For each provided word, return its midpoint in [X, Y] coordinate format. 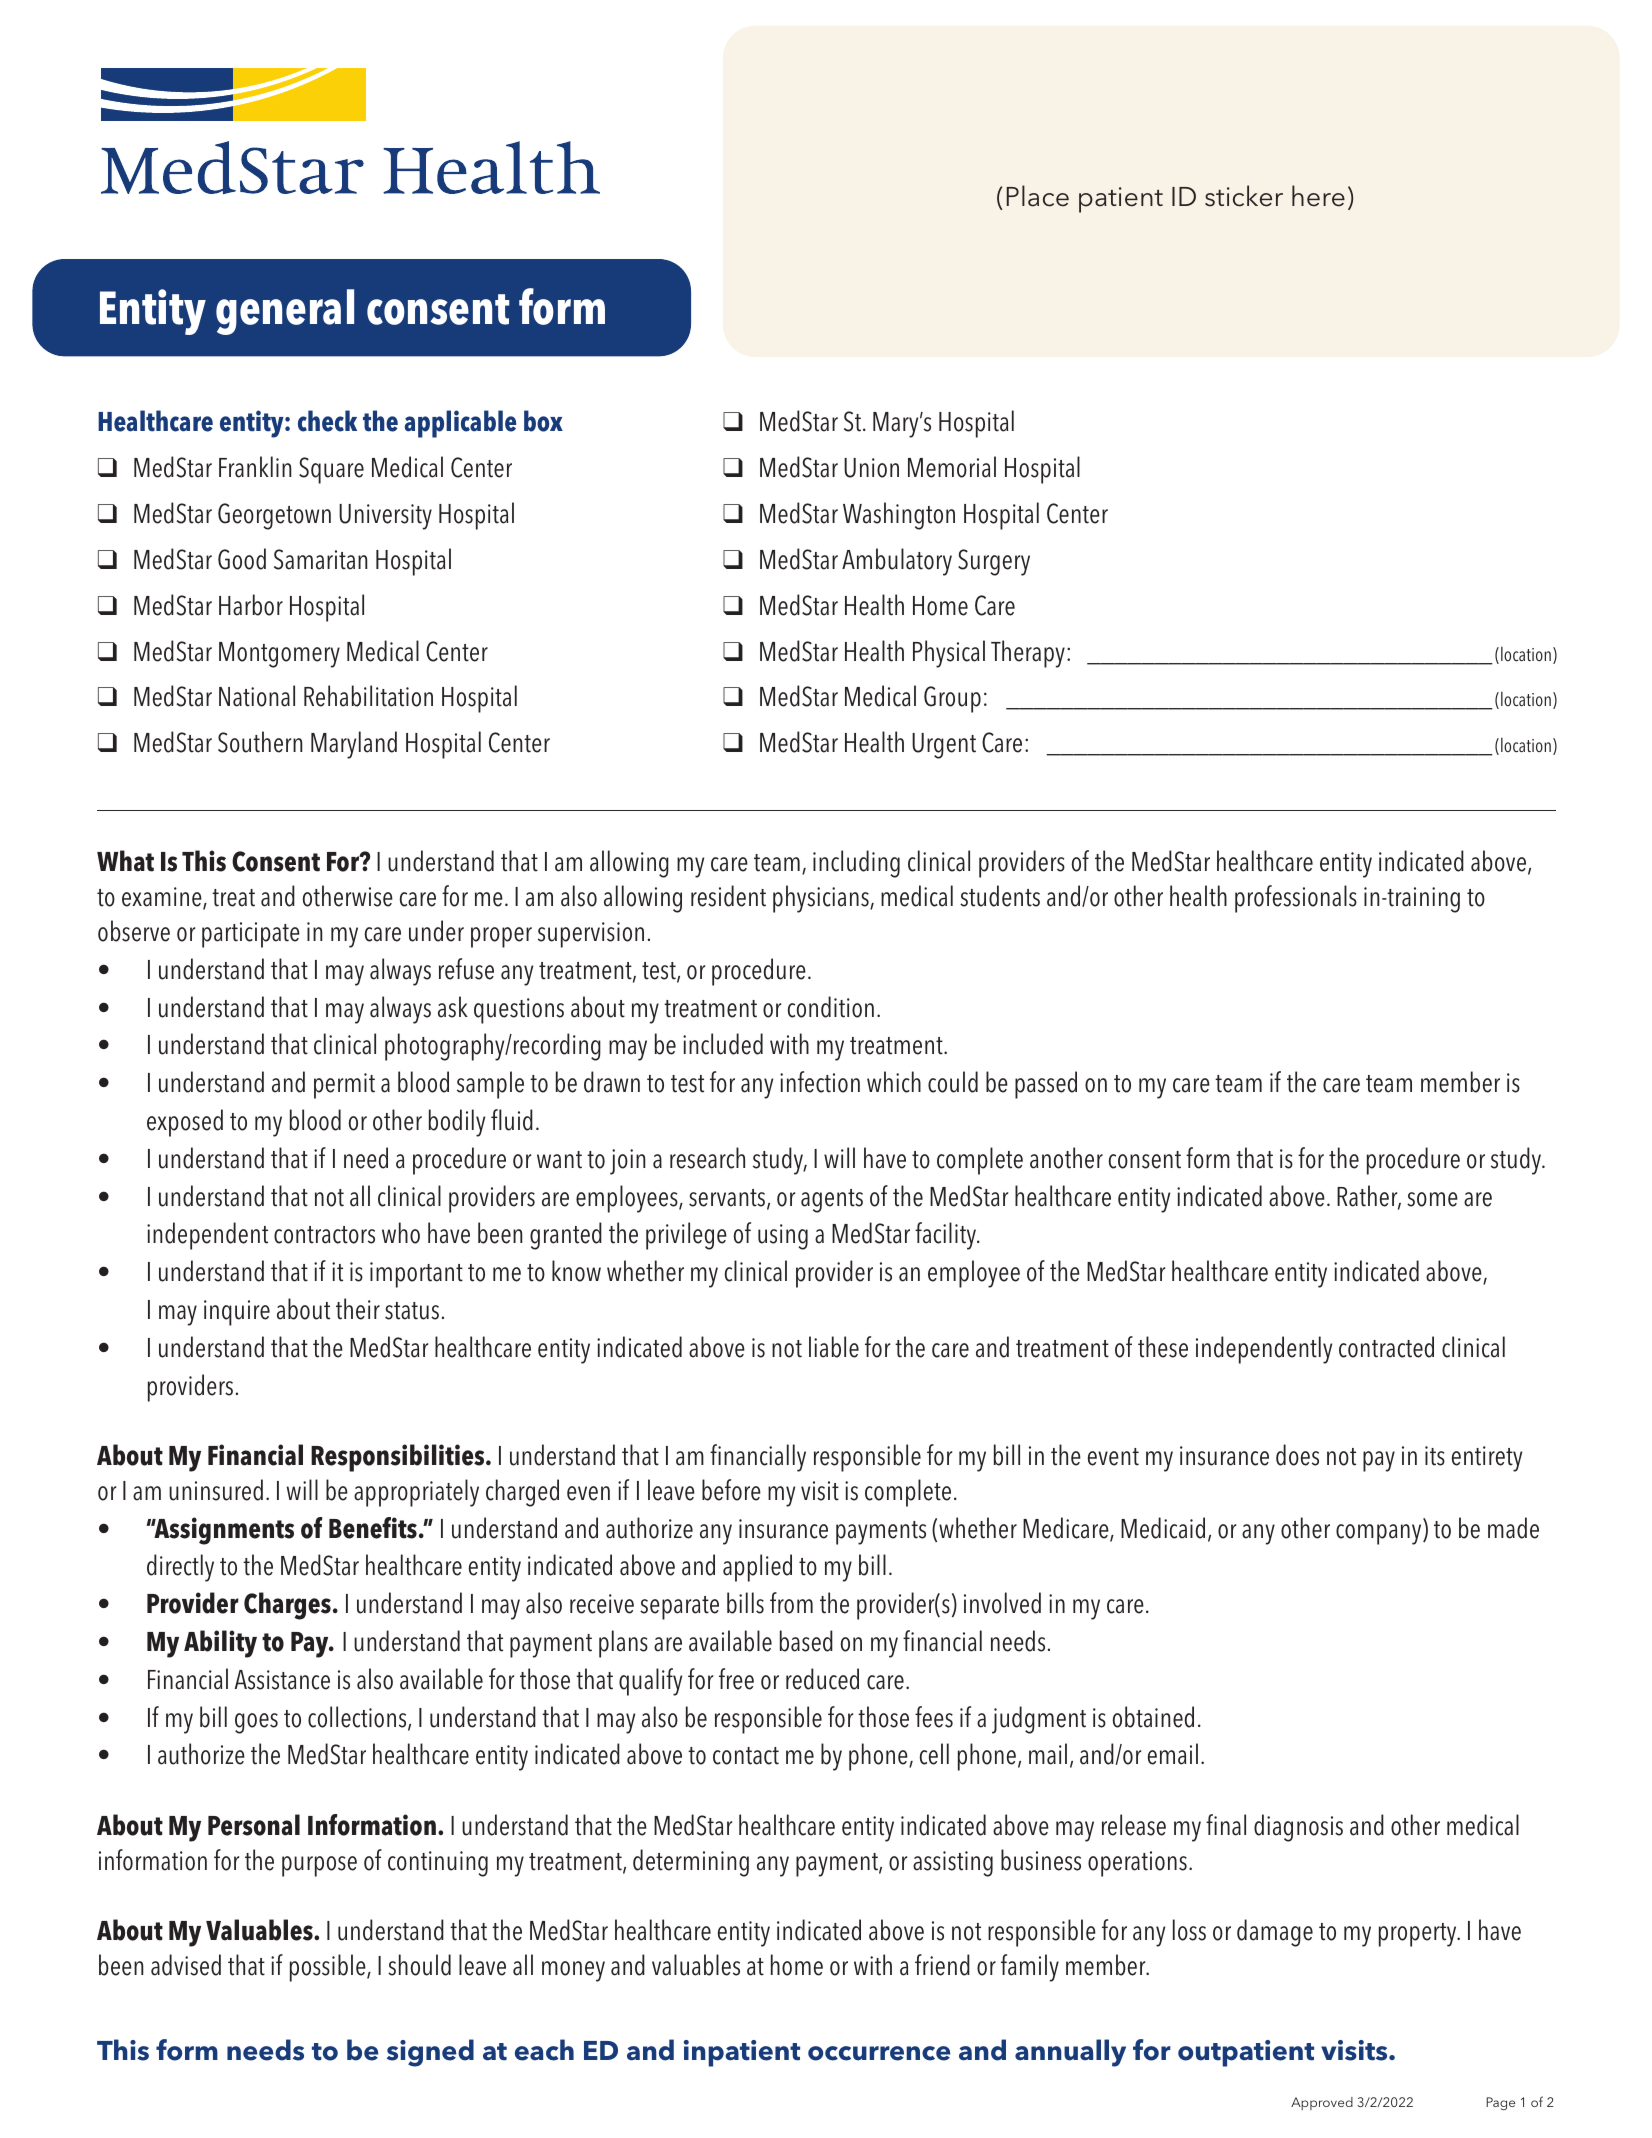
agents [832, 1201]
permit [344, 1086]
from [791, 1603]
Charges [289, 1606]
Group [952, 699]
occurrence [879, 2053]
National [257, 696]
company [1380, 1534]
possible [329, 1968]
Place [1038, 196]
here [1318, 196]
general [285, 312]
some [1432, 1199]
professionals [1296, 899]
